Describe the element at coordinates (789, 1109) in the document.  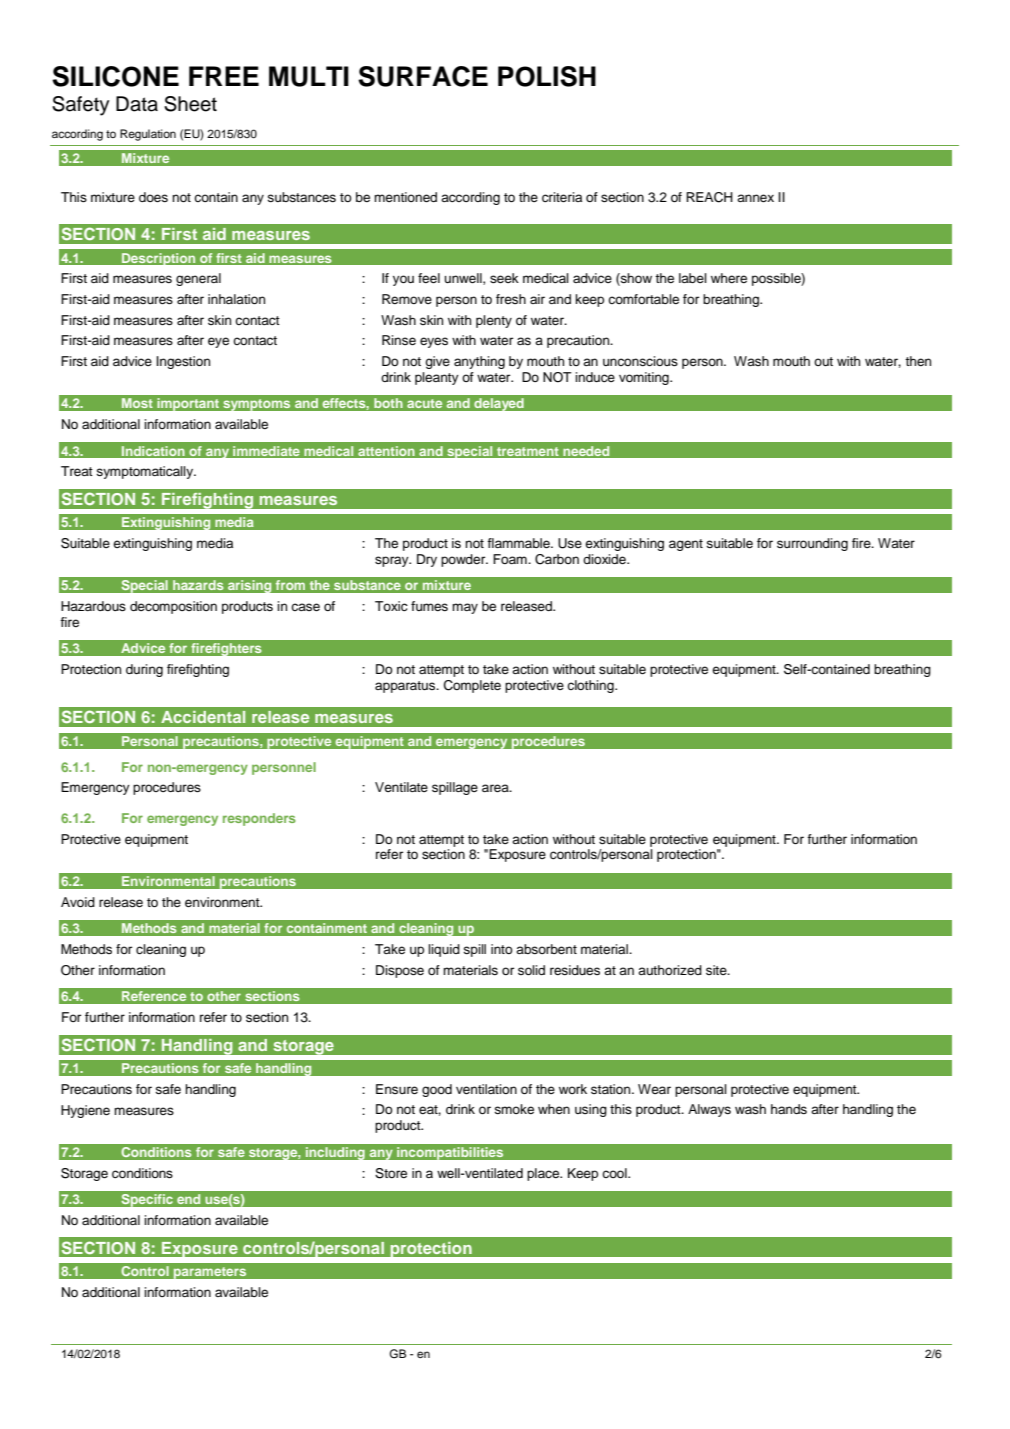
I see `hands` at that location.
